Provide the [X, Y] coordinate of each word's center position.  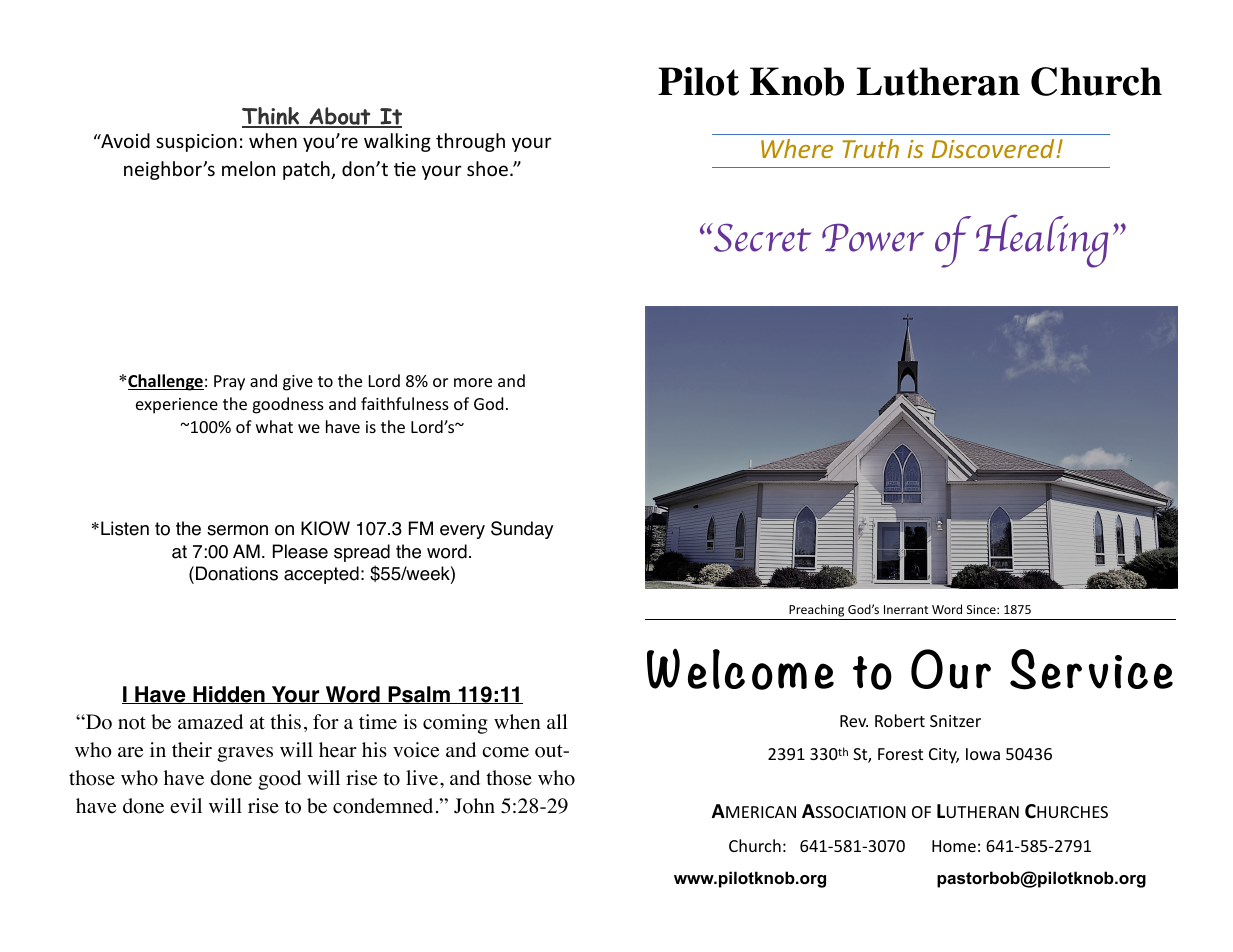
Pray [229, 383]
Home [954, 846]
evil [186, 806]
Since [982, 609]
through [470, 142]
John [474, 806]
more [473, 382]
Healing [1042, 241]
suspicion [196, 143]
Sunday [522, 530]
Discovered [994, 148]
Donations [237, 573]
